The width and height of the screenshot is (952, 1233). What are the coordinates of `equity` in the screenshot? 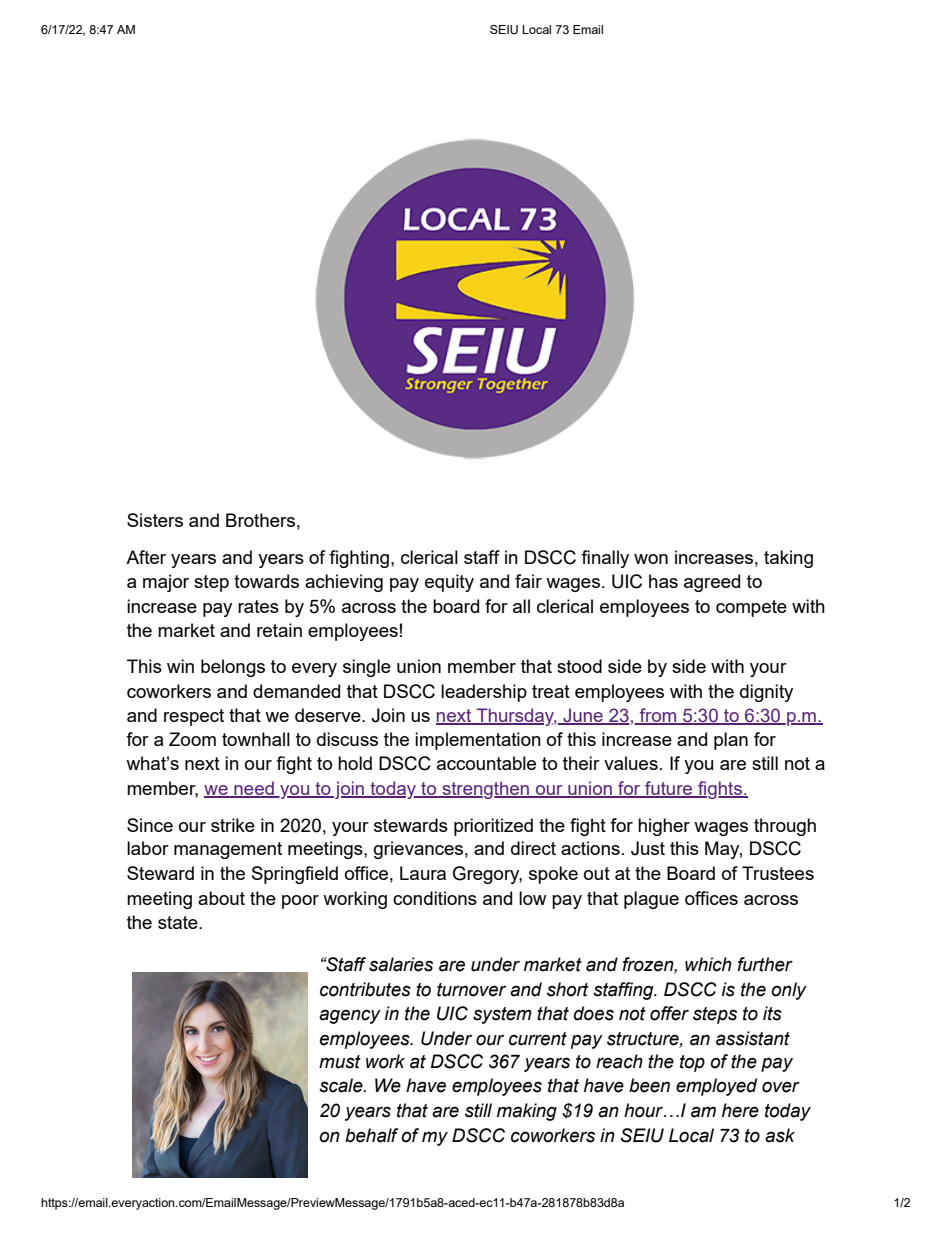 It's located at (449, 583).
